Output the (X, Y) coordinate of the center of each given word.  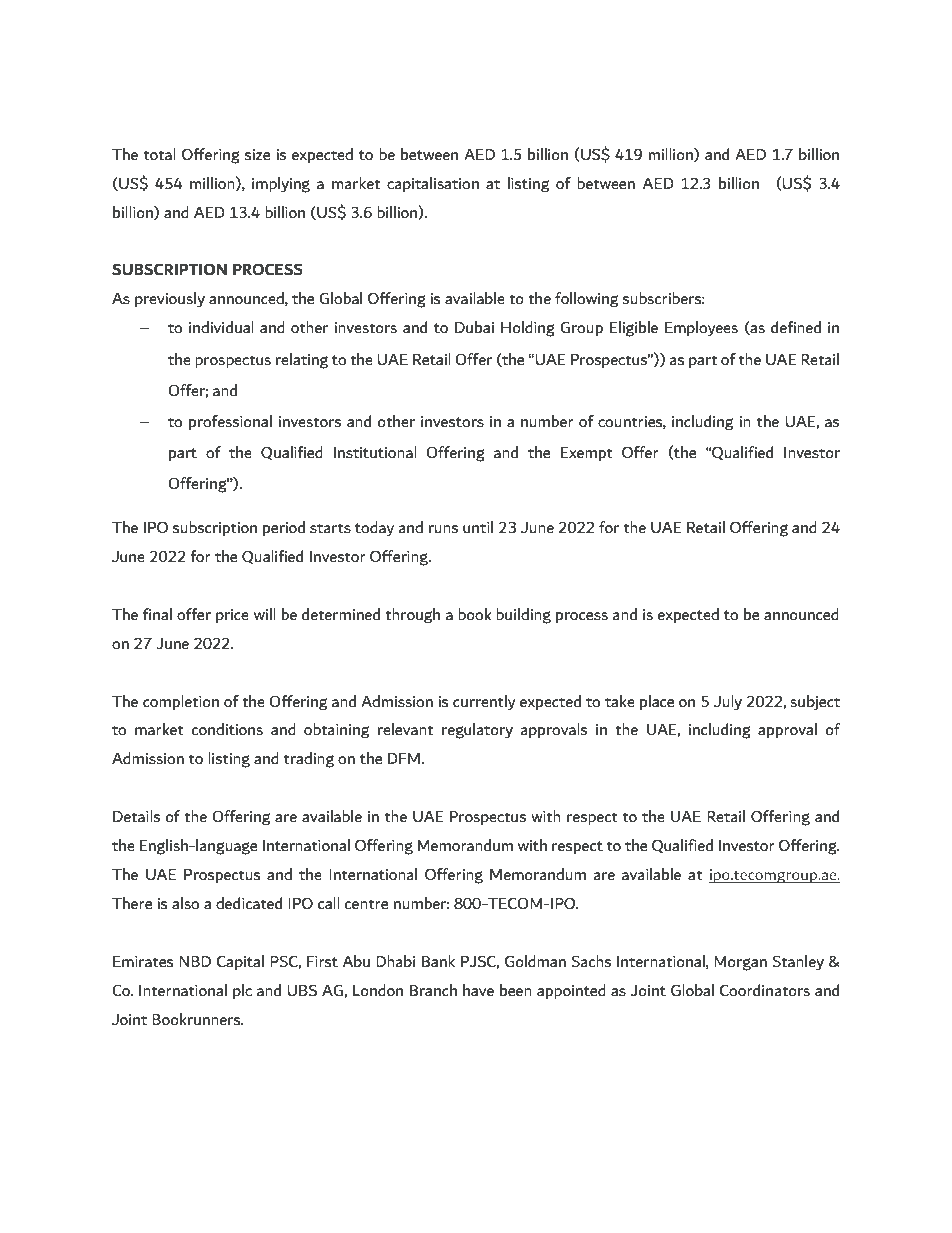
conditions (227, 729)
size (257, 154)
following (586, 300)
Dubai (474, 327)
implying (281, 185)
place (657, 702)
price (232, 616)
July (728, 703)
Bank (438, 961)
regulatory (477, 731)
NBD (195, 961)
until (478, 527)
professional (230, 422)
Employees (701, 329)
